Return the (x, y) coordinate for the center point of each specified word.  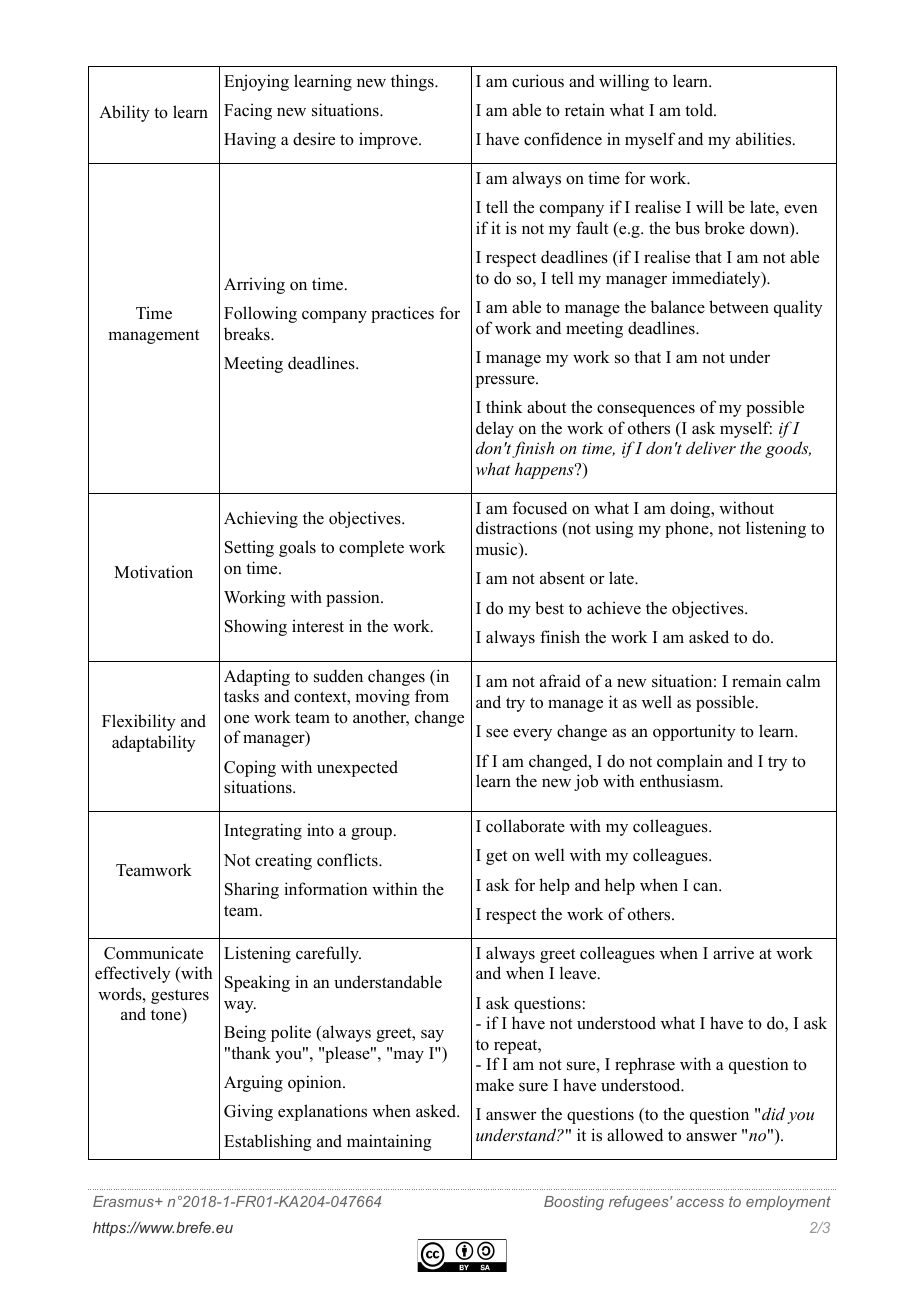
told (700, 110)
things (413, 82)
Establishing (268, 1142)
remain (757, 680)
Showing (256, 627)
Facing (248, 111)
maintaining (389, 1142)
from (432, 696)
